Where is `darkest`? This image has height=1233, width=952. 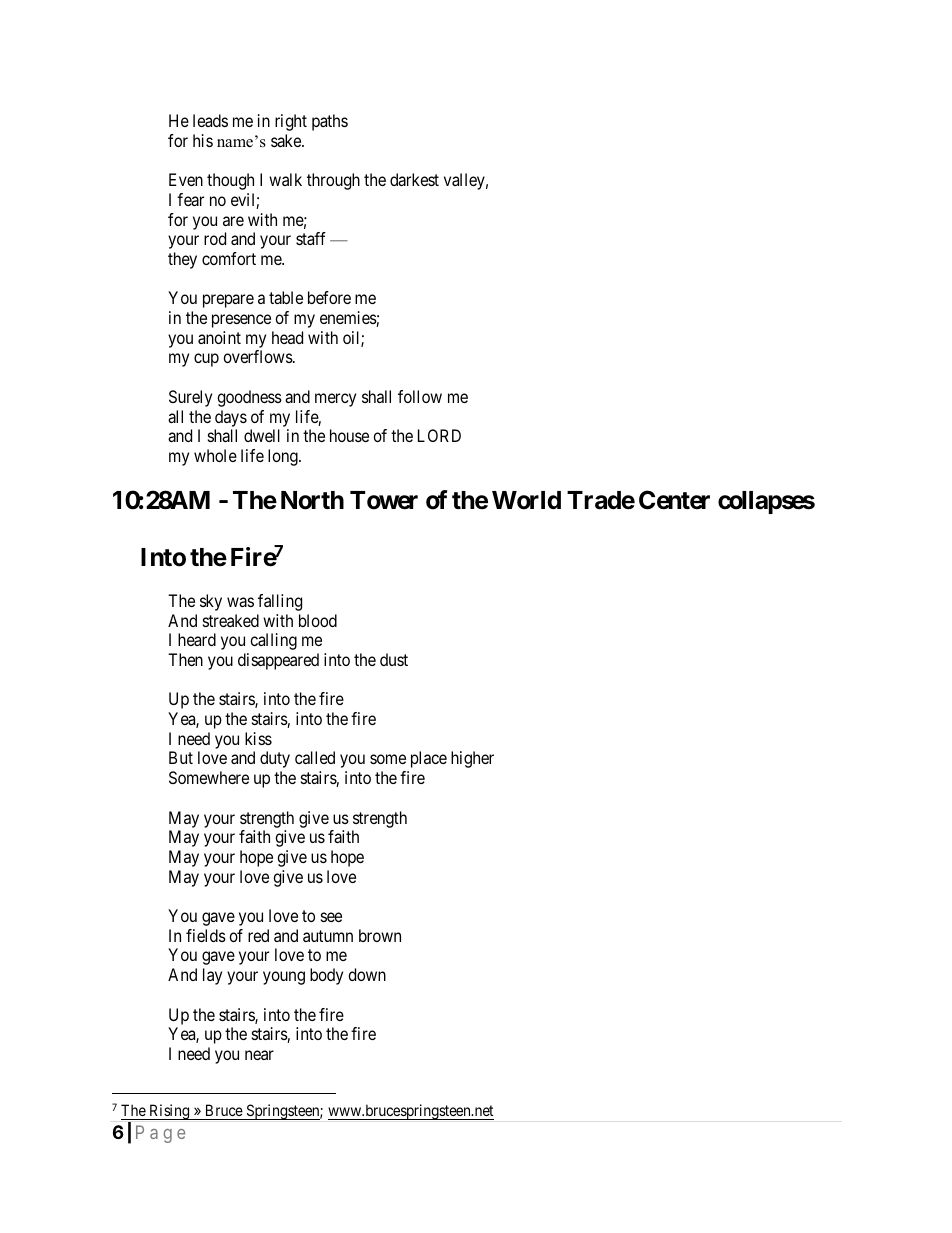
darkest is located at coordinates (414, 179).
